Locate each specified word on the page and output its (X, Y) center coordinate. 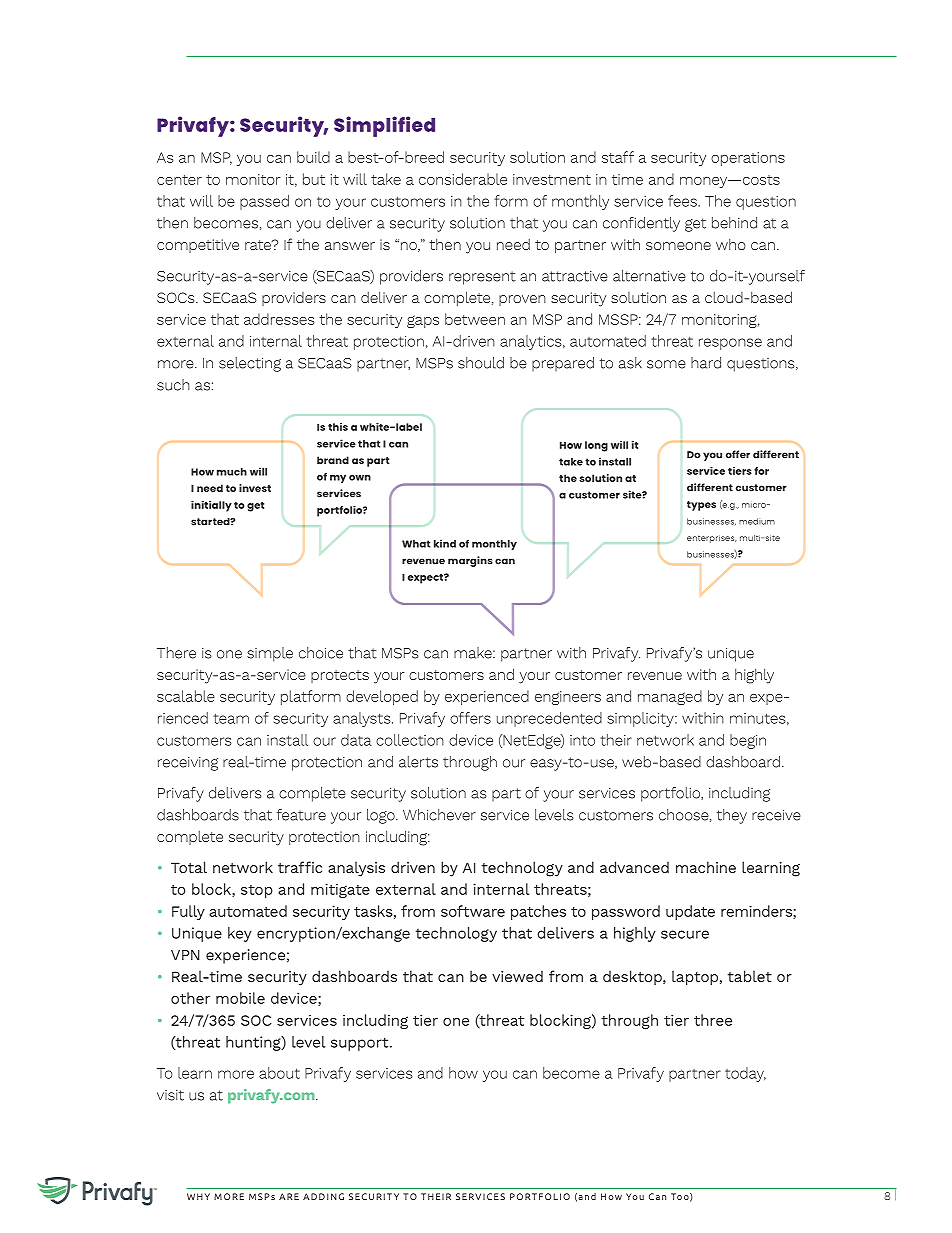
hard (706, 363)
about (279, 1073)
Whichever (439, 815)
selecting (250, 364)
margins (470, 561)
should (481, 363)
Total (189, 867)
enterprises (712, 539)
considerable (463, 179)
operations (748, 159)
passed (264, 202)
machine (706, 867)
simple (270, 654)
